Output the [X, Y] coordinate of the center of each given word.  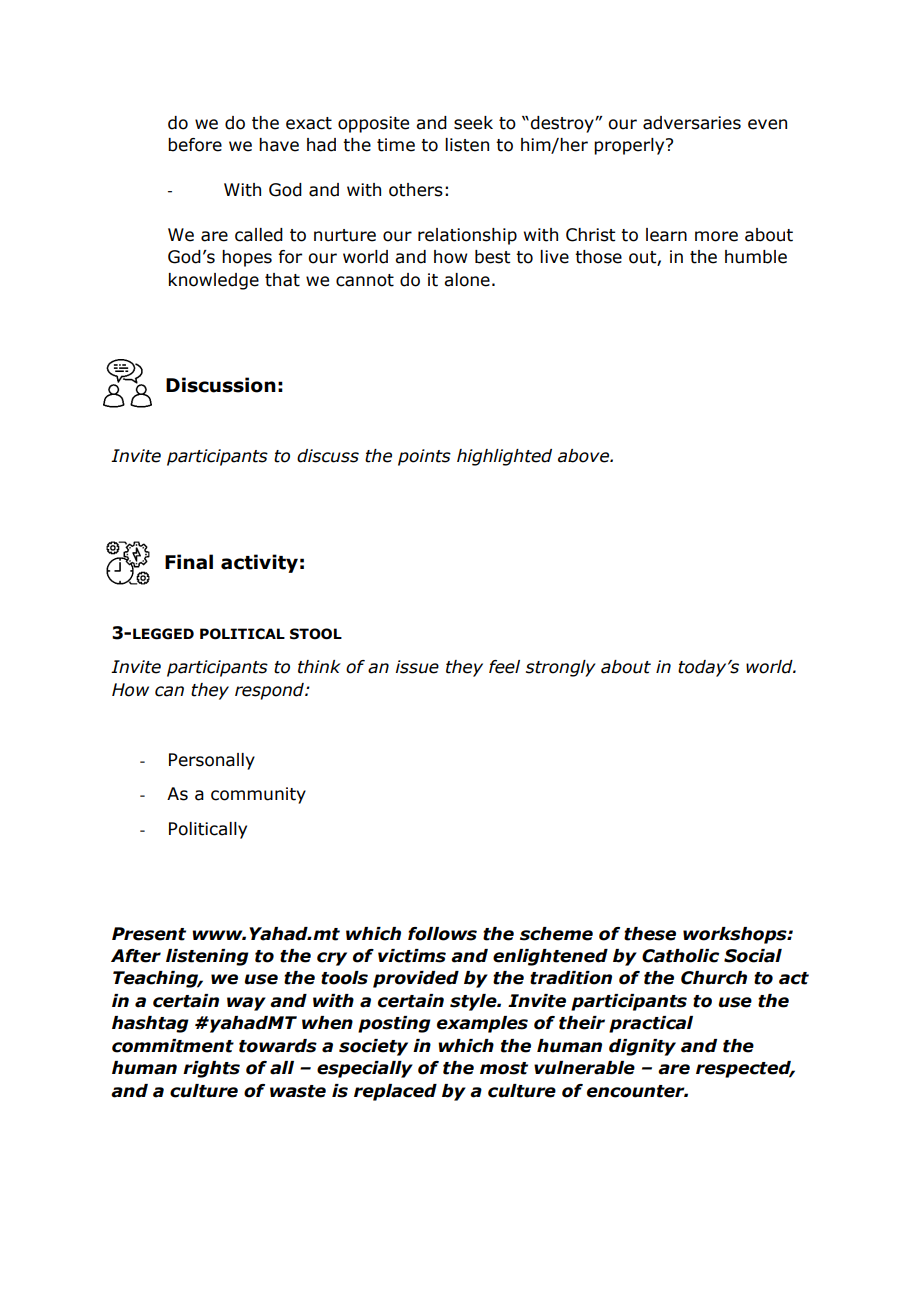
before [195, 145]
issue [417, 667]
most [504, 1068]
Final [189, 562]
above [584, 456]
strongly [561, 668]
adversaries [692, 123]
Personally [212, 761]
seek [473, 123]
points [424, 457]
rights [211, 1069]
